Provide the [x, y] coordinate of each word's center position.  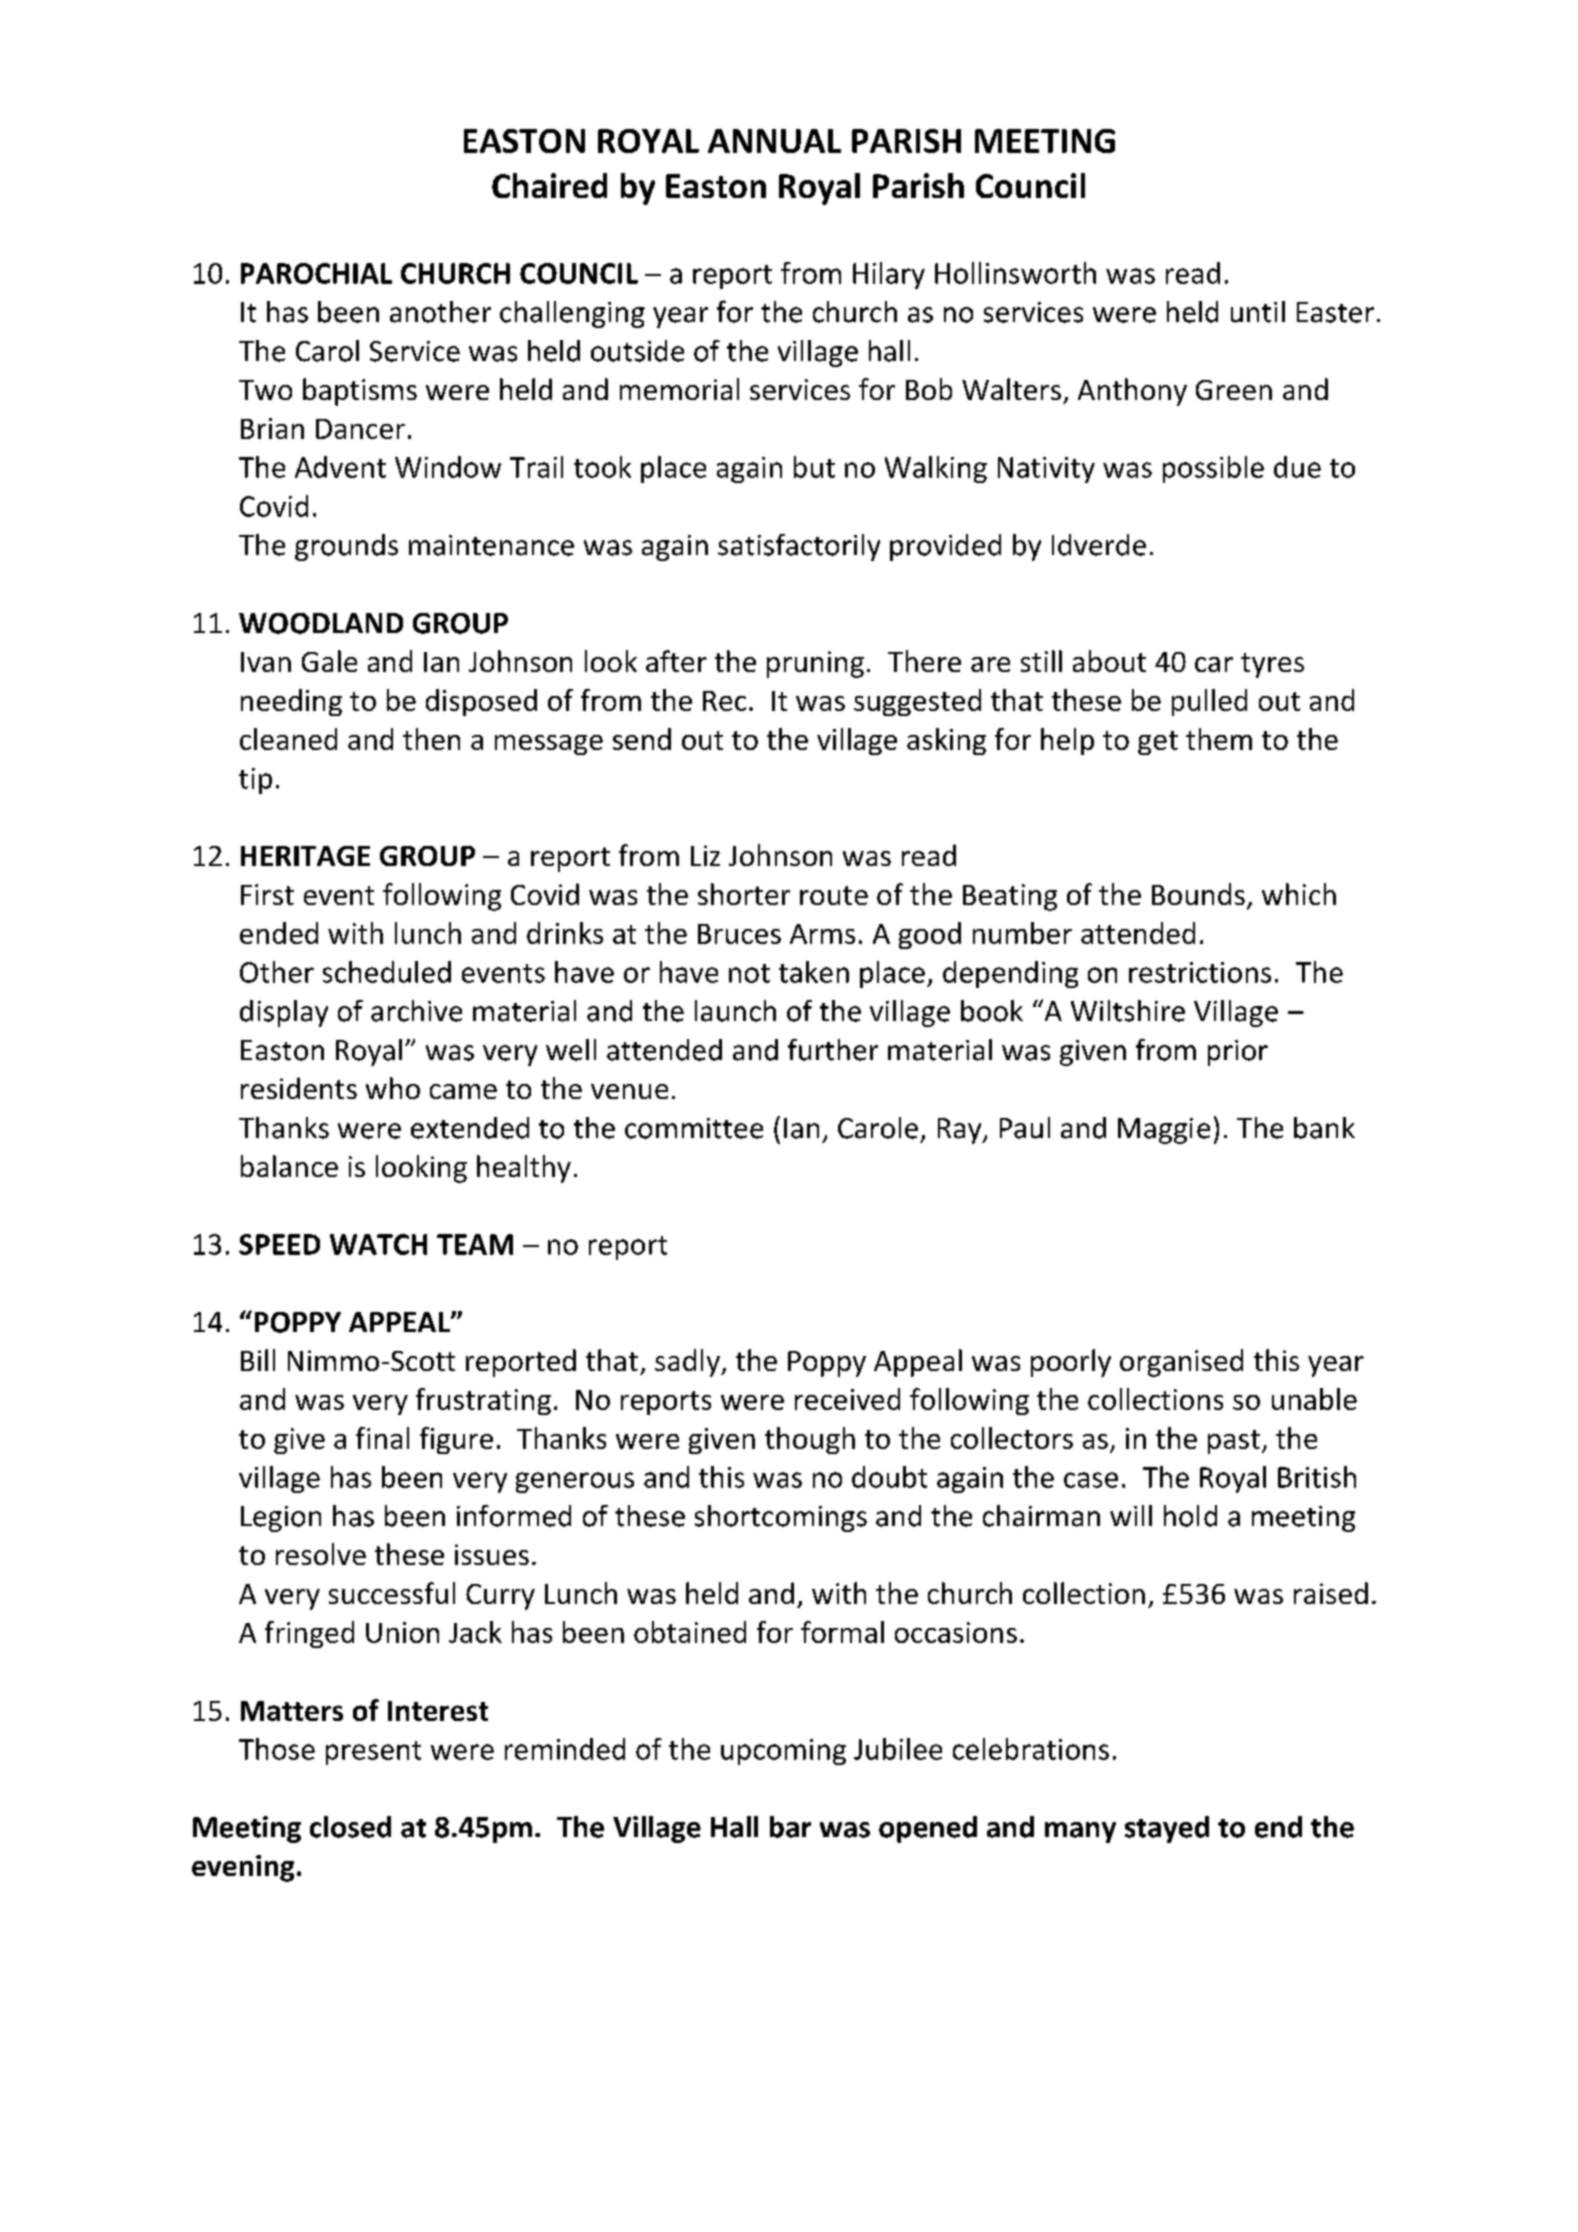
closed [350, 1827]
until [1258, 312]
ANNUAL [774, 141]
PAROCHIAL [316, 273]
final [382, 1438]
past [1234, 1442]
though [810, 1440]
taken [814, 972]
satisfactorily [799, 547]
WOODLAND [321, 623]
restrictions [1200, 972]
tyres [1272, 665]
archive [416, 1011]
